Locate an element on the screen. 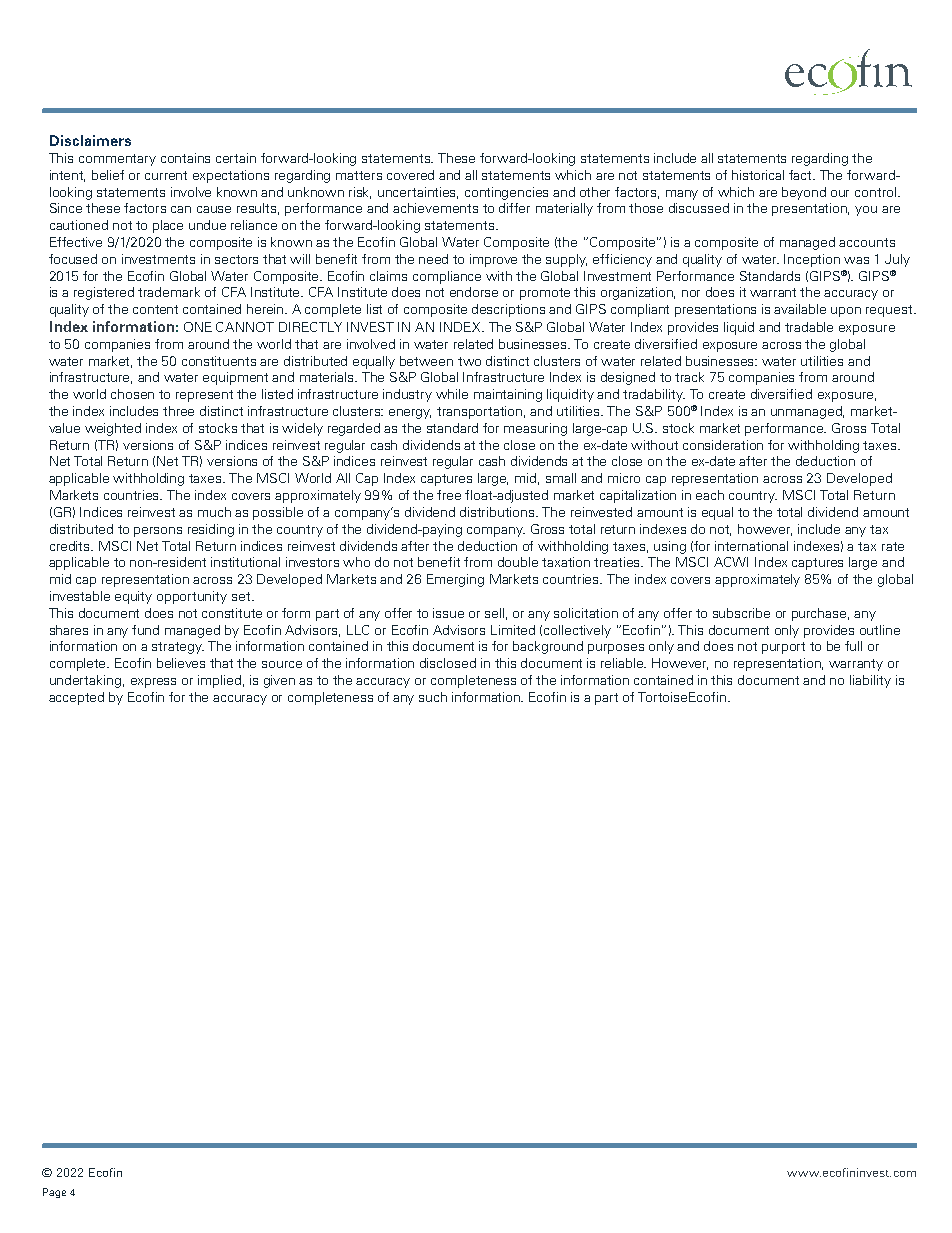 The height and width of the screenshot is (1233, 952). current is located at coordinates (166, 175).
